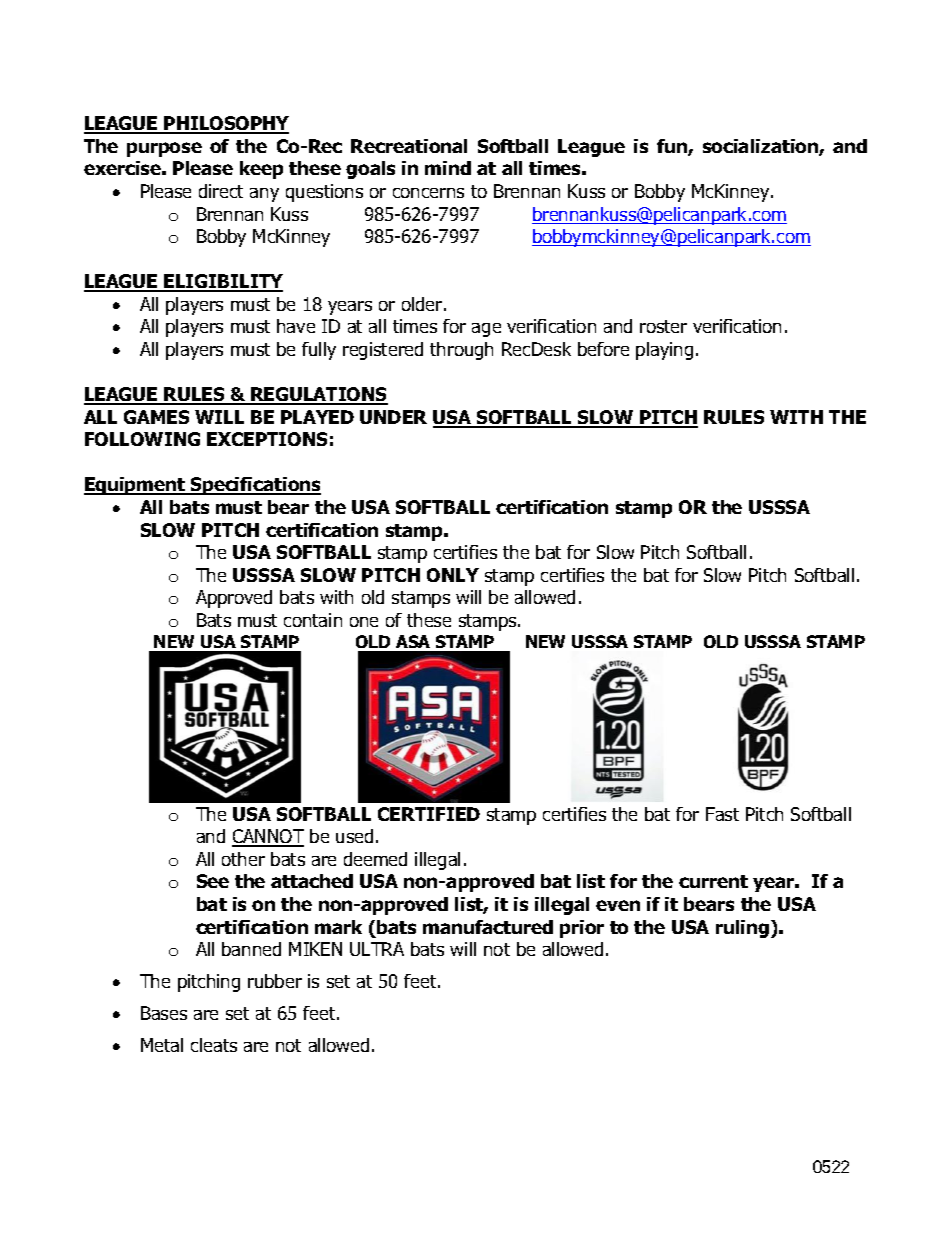 The width and height of the screenshot is (952, 1233). Describe the element at coordinates (226, 125) in the screenshot. I see `PHILOSOPHY` at that location.
